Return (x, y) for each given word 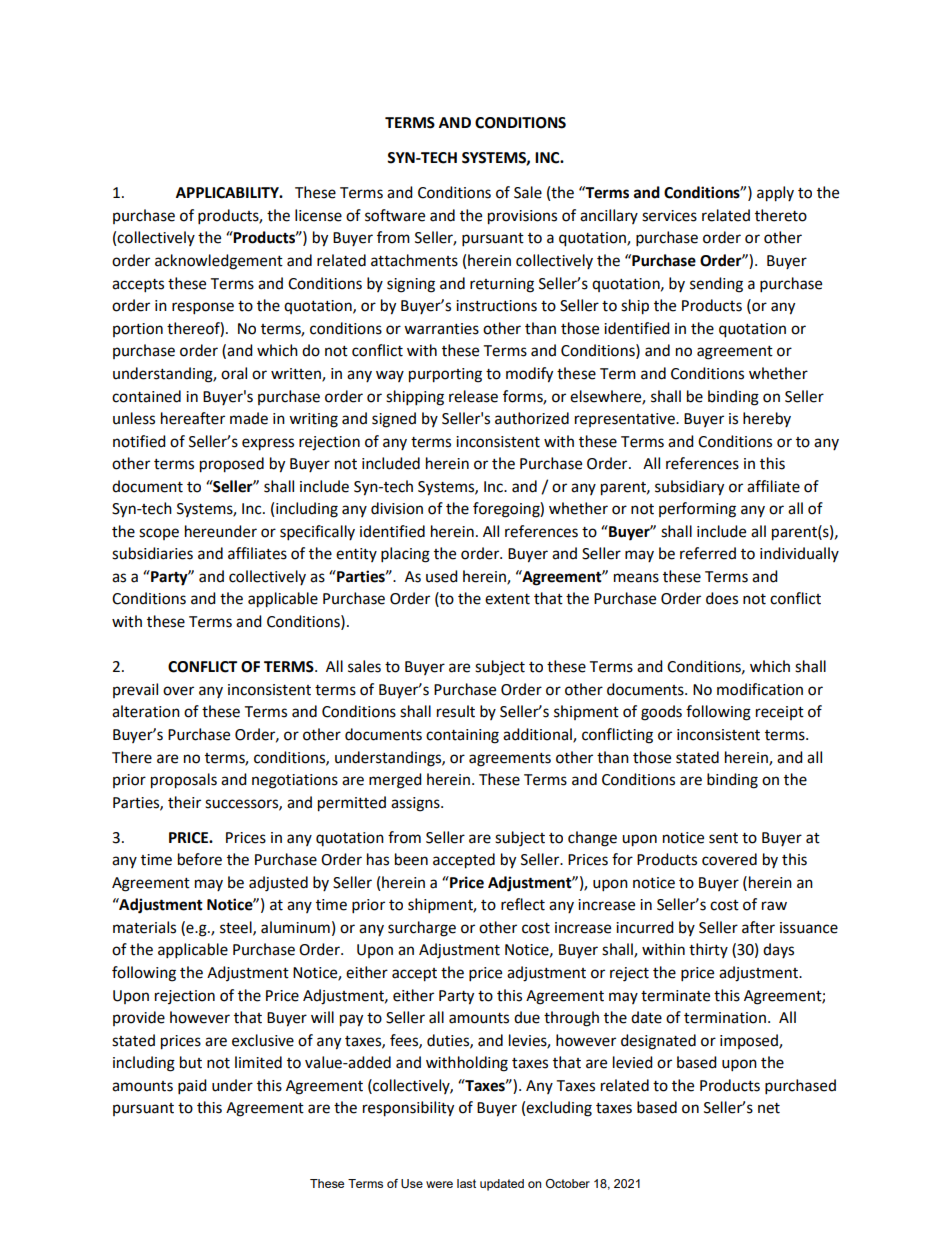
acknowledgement (219, 262)
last (466, 1183)
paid (192, 1087)
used (442, 576)
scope (159, 534)
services (669, 216)
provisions (522, 217)
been (411, 859)
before (200, 859)
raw (774, 906)
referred (708, 553)
